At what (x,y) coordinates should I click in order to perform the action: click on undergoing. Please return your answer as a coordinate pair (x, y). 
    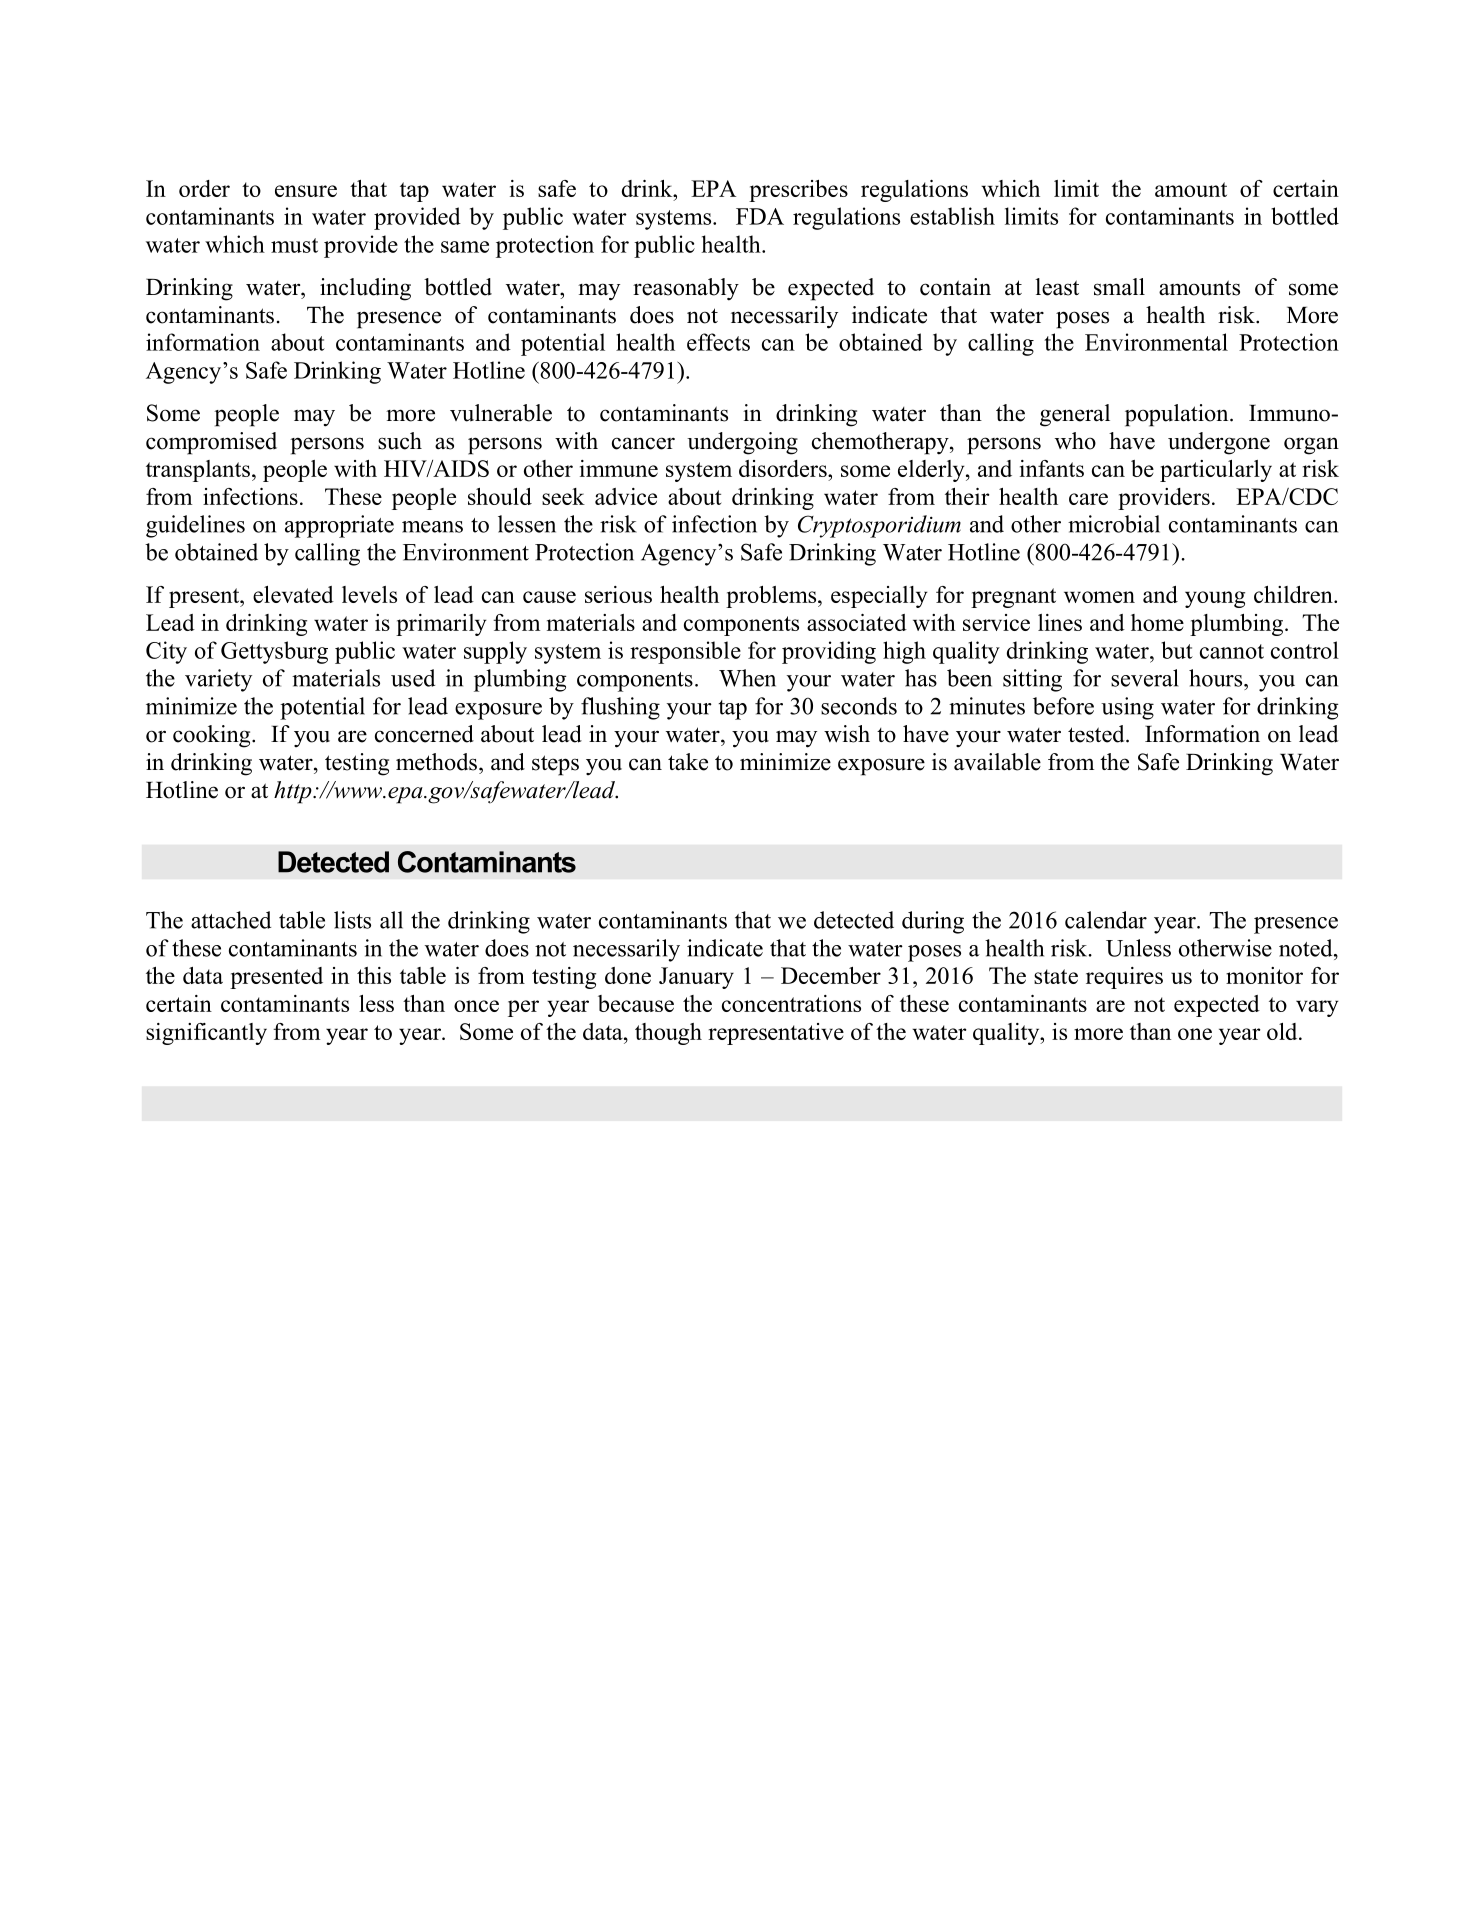
    Looking at the image, I should click on (742, 443).
